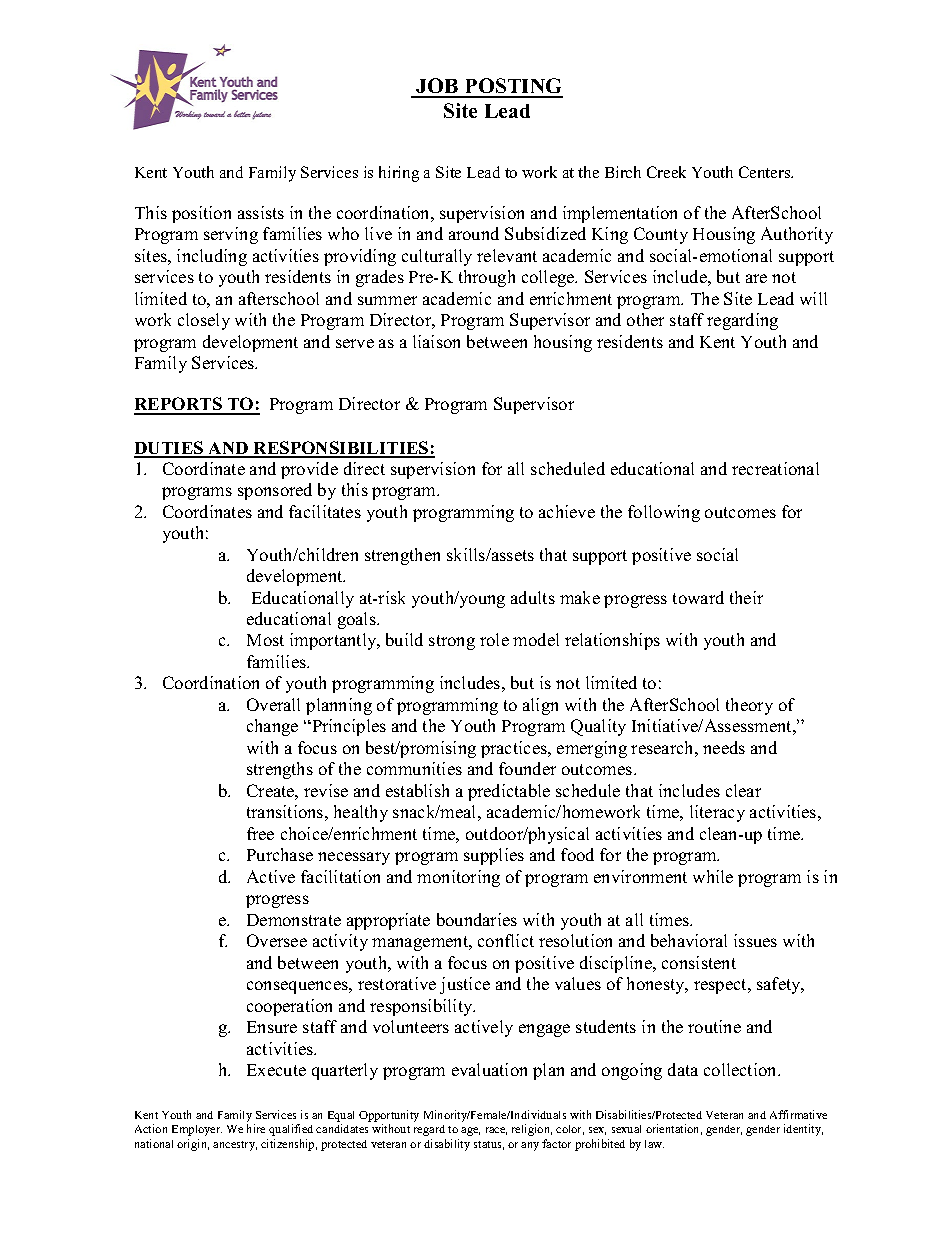  I want to click on hire, so click(256, 1128).
